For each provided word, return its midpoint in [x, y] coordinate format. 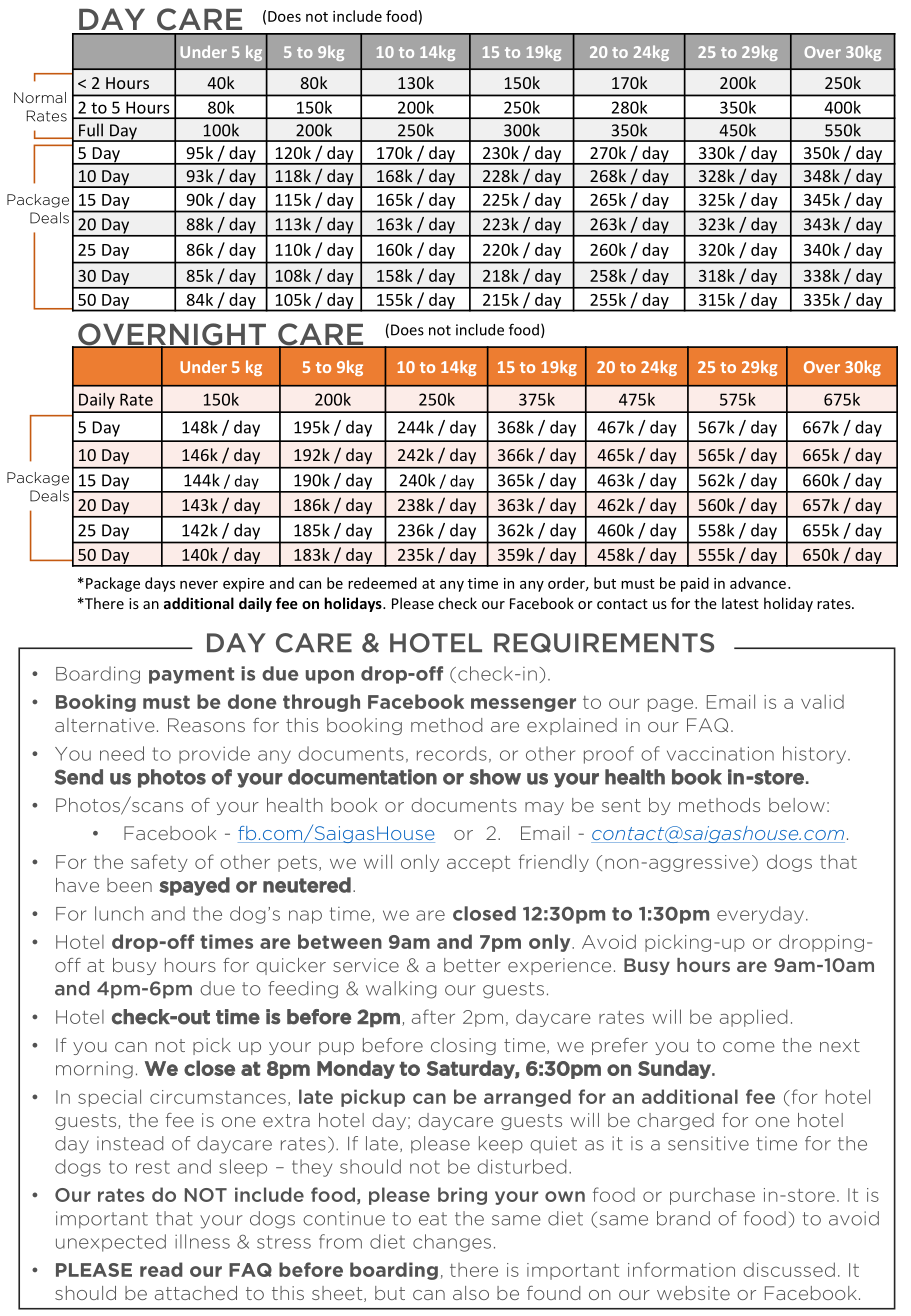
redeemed [382, 583]
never [199, 585]
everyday [760, 915]
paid [695, 584]
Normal [40, 97]
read [161, 1269]
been [129, 885]
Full [91, 130]
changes [452, 1243]
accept [478, 864]
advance [758, 583]
